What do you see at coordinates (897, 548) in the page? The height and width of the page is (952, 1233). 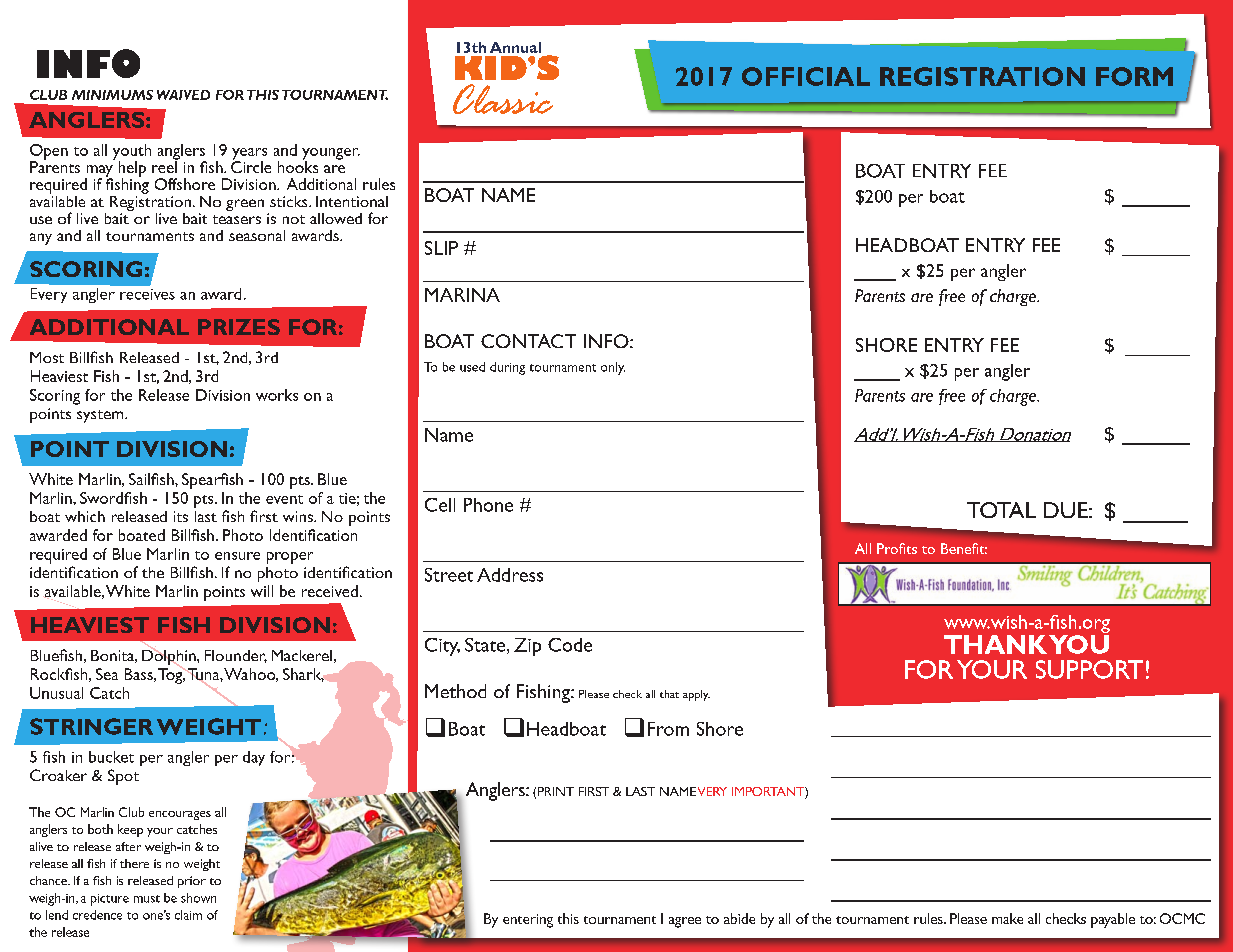 I see `Profits` at bounding box center [897, 548].
